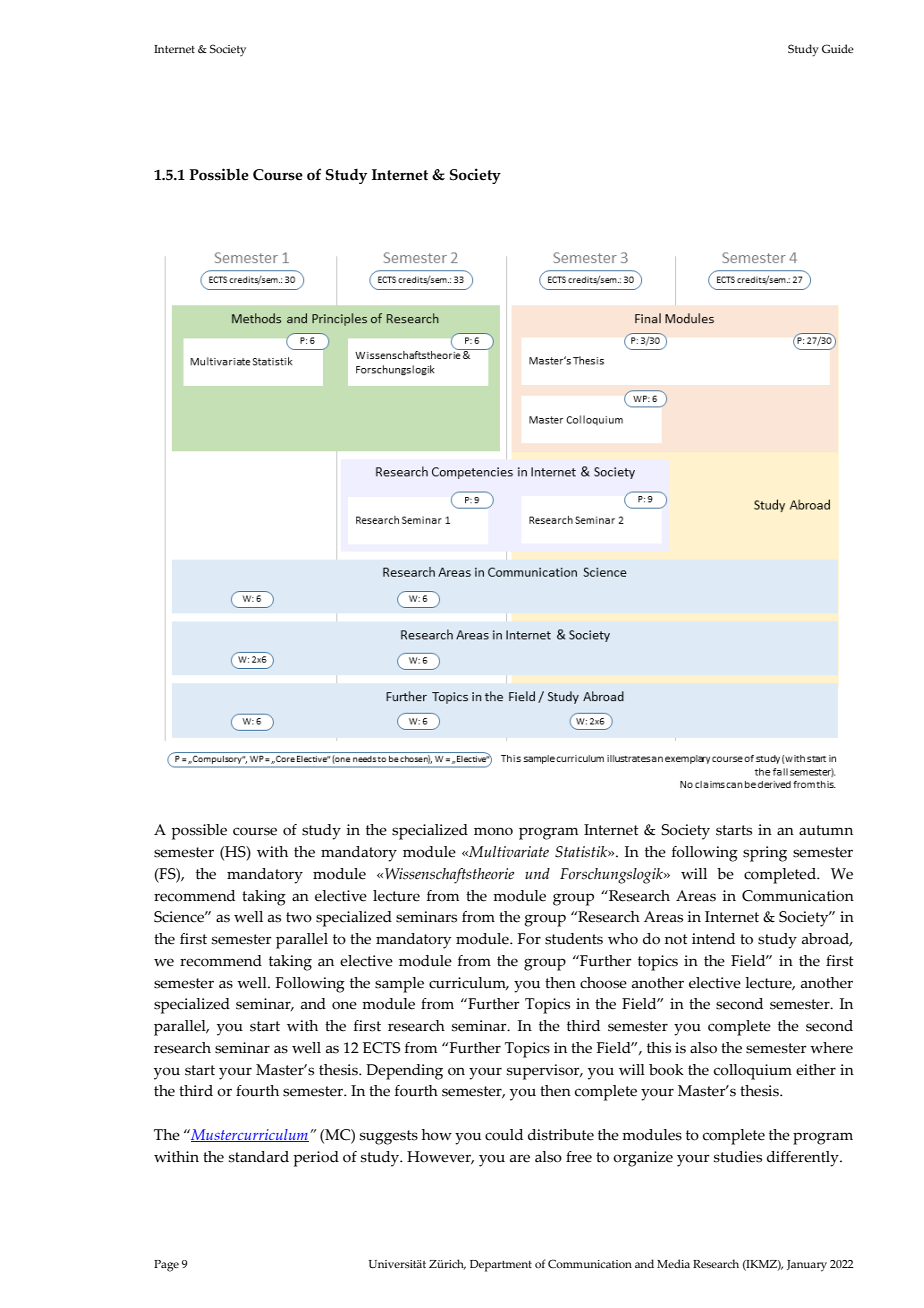  What do you see at coordinates (826, 830) in the document?
I see `autumn` at bounding box center [826, 830].
